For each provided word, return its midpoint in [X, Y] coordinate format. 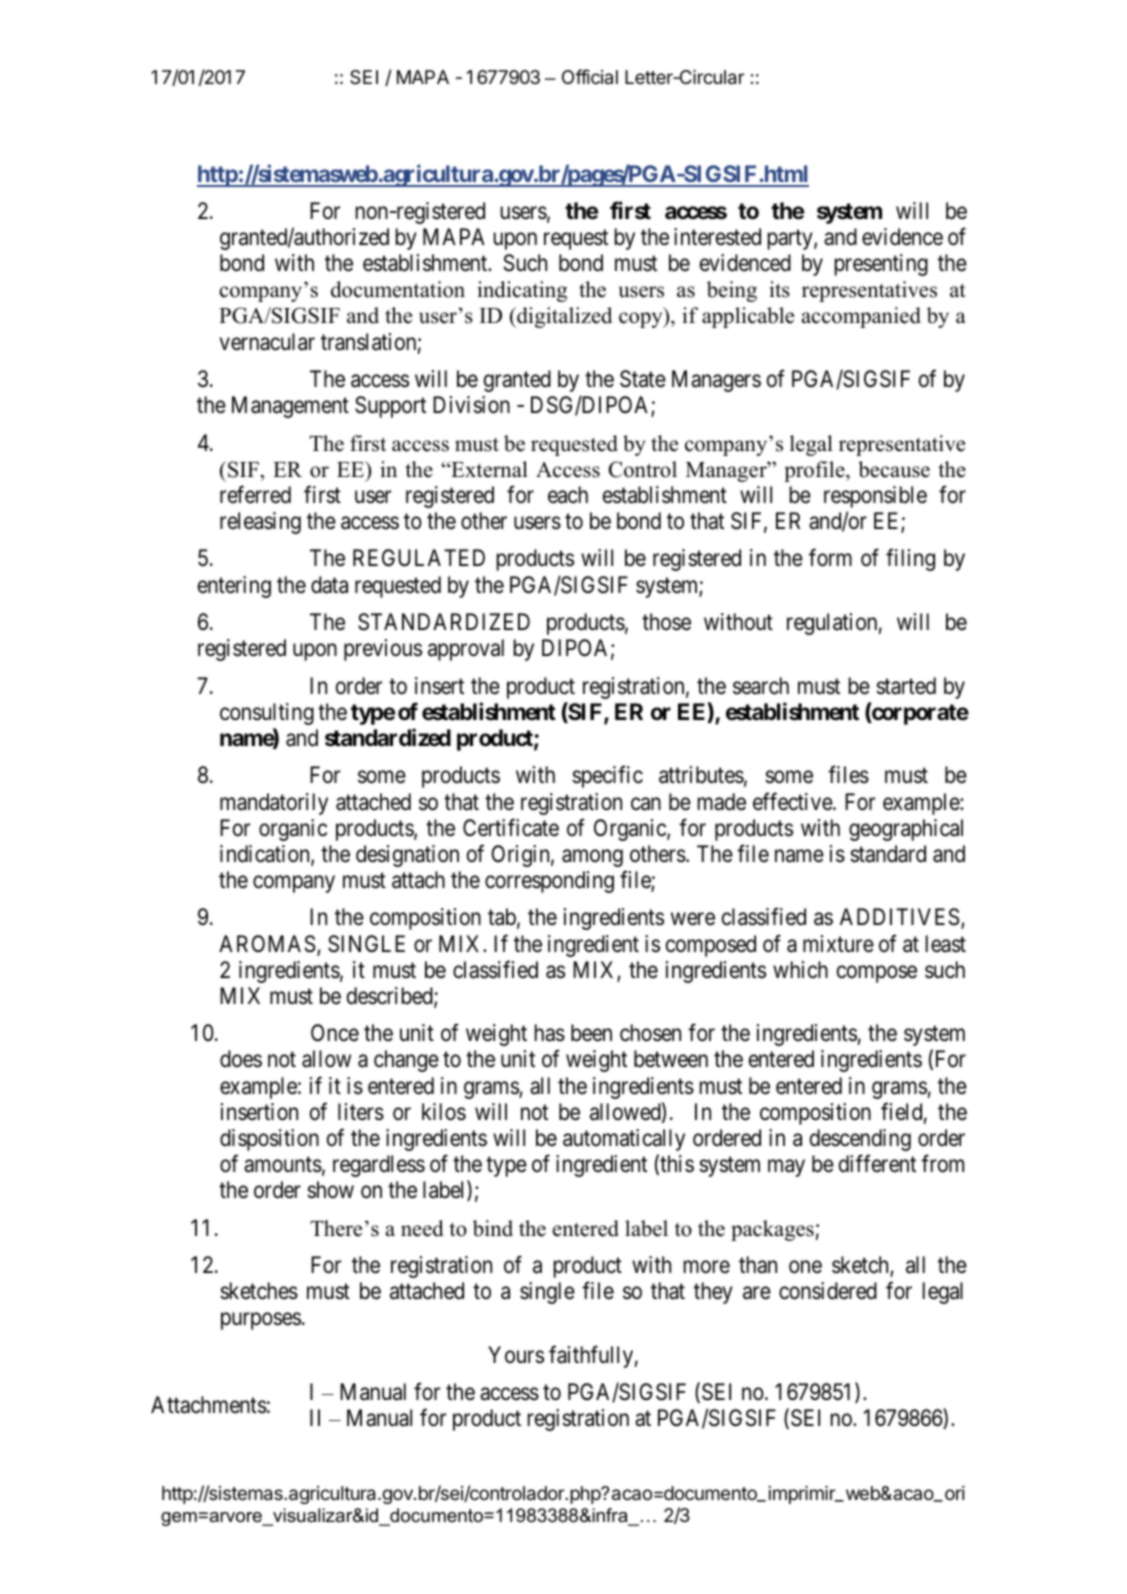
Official [590, 76]
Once [335, 1033]
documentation [398, 289]
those [666, 622]
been [591, 1033]
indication [266, 855]
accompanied [861, 317]
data [329, 585]
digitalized [563, 317]
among [592, 858]
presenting [881, 265]
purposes [261, 1321]
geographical [906, 830]
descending [860, 1140]
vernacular [267, 342]
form [830, 558]
